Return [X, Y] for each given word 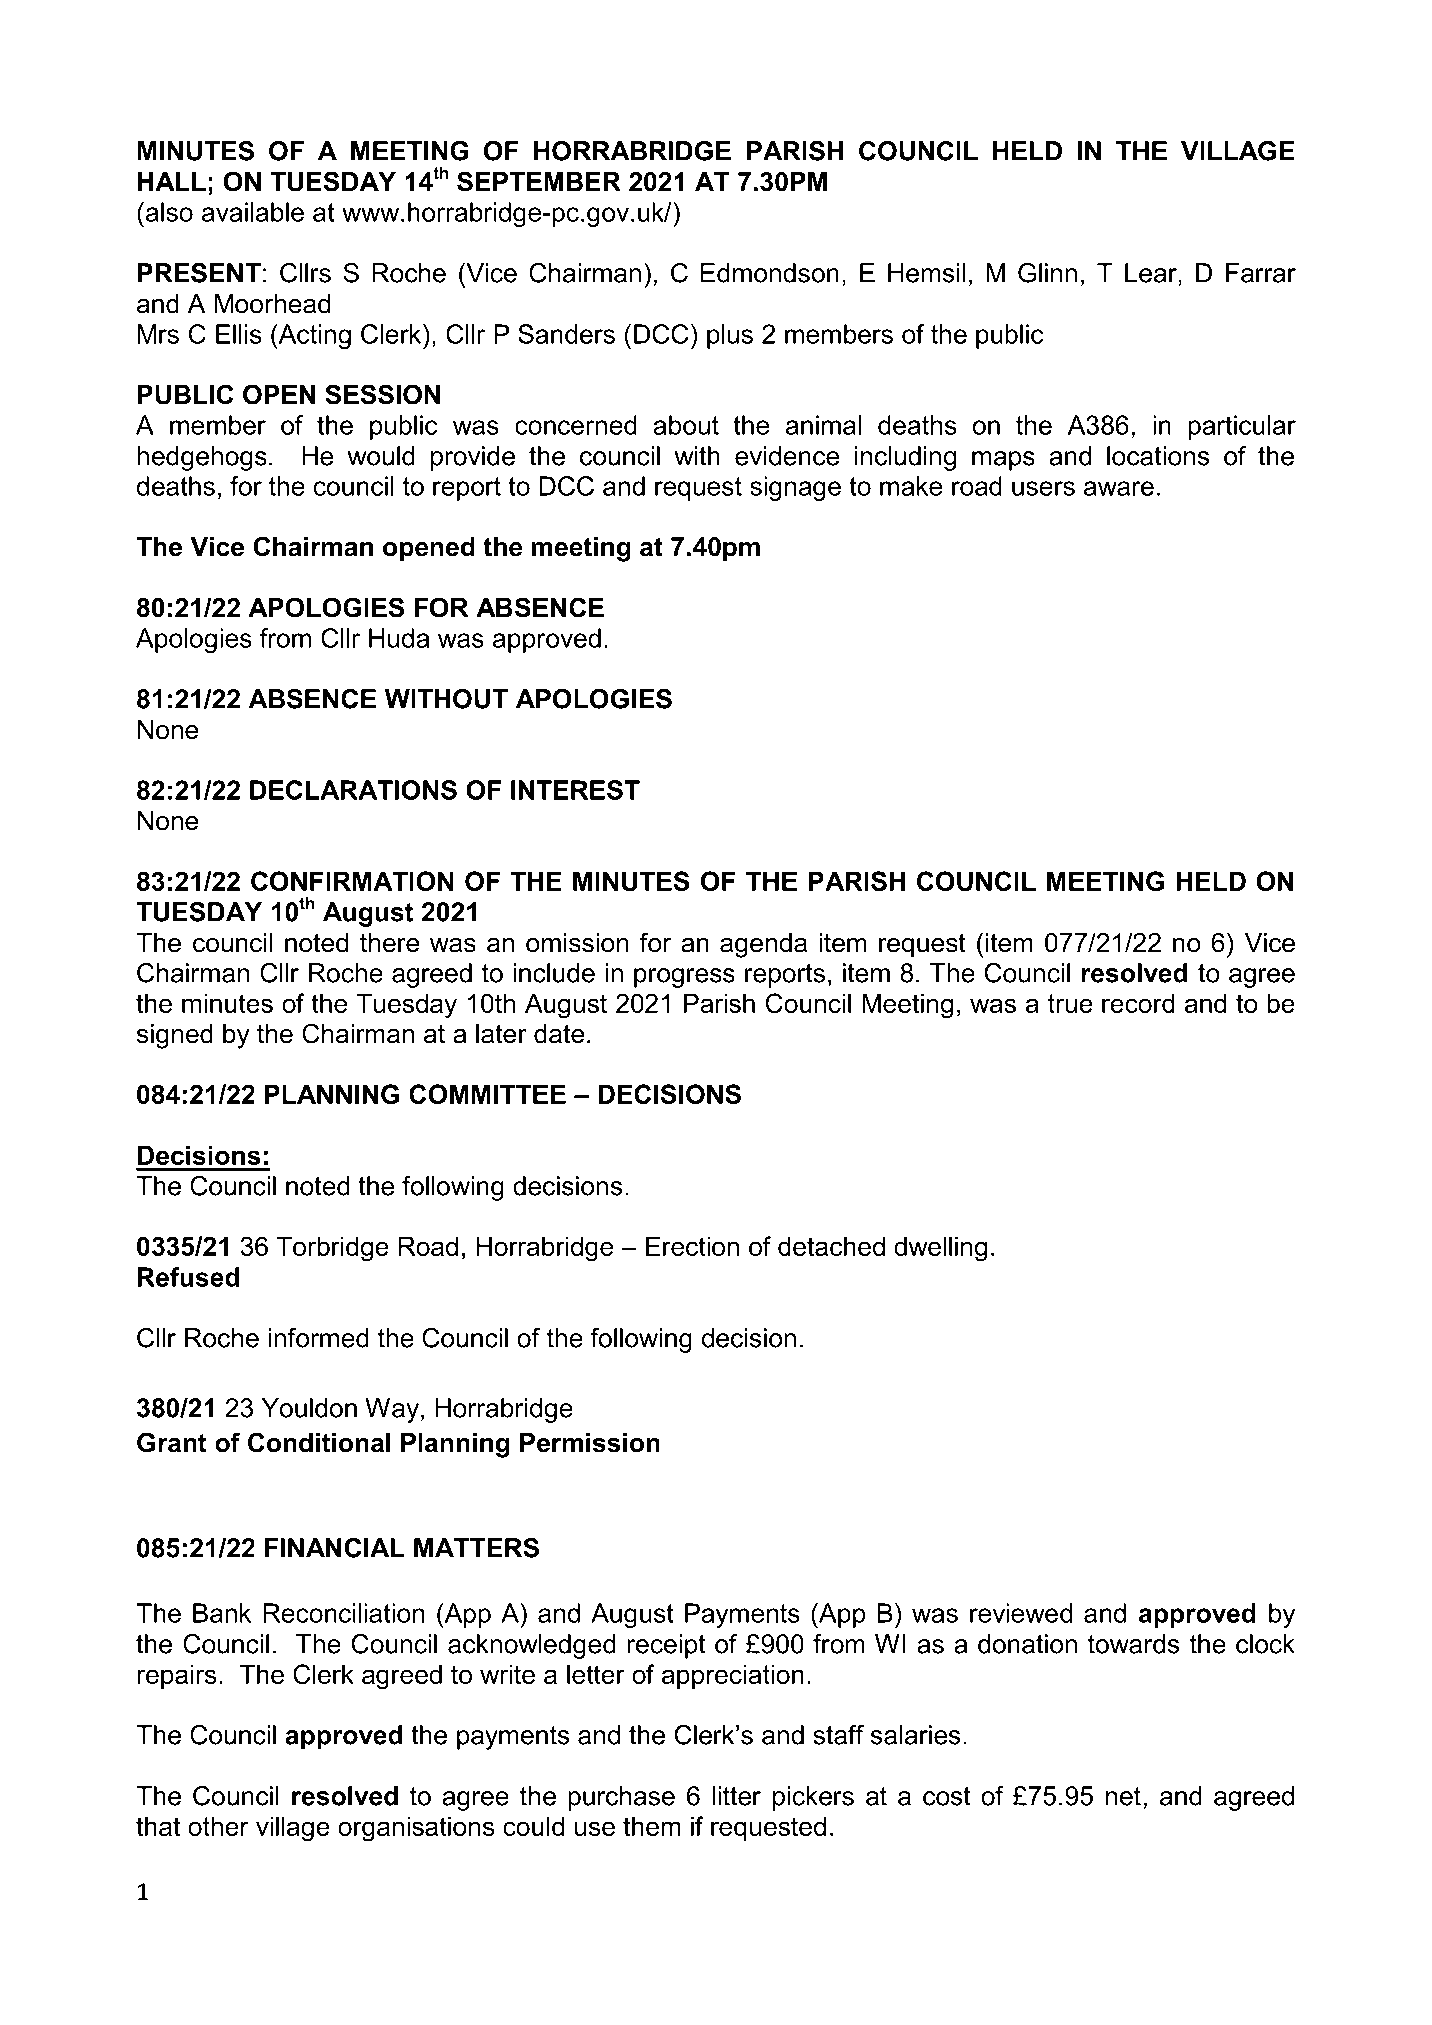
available [253, 212]
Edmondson [770, 273]
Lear [1152, 273]
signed [175, 1036]
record [1138, 1003]
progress [684, 978]
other [218, 1826]
